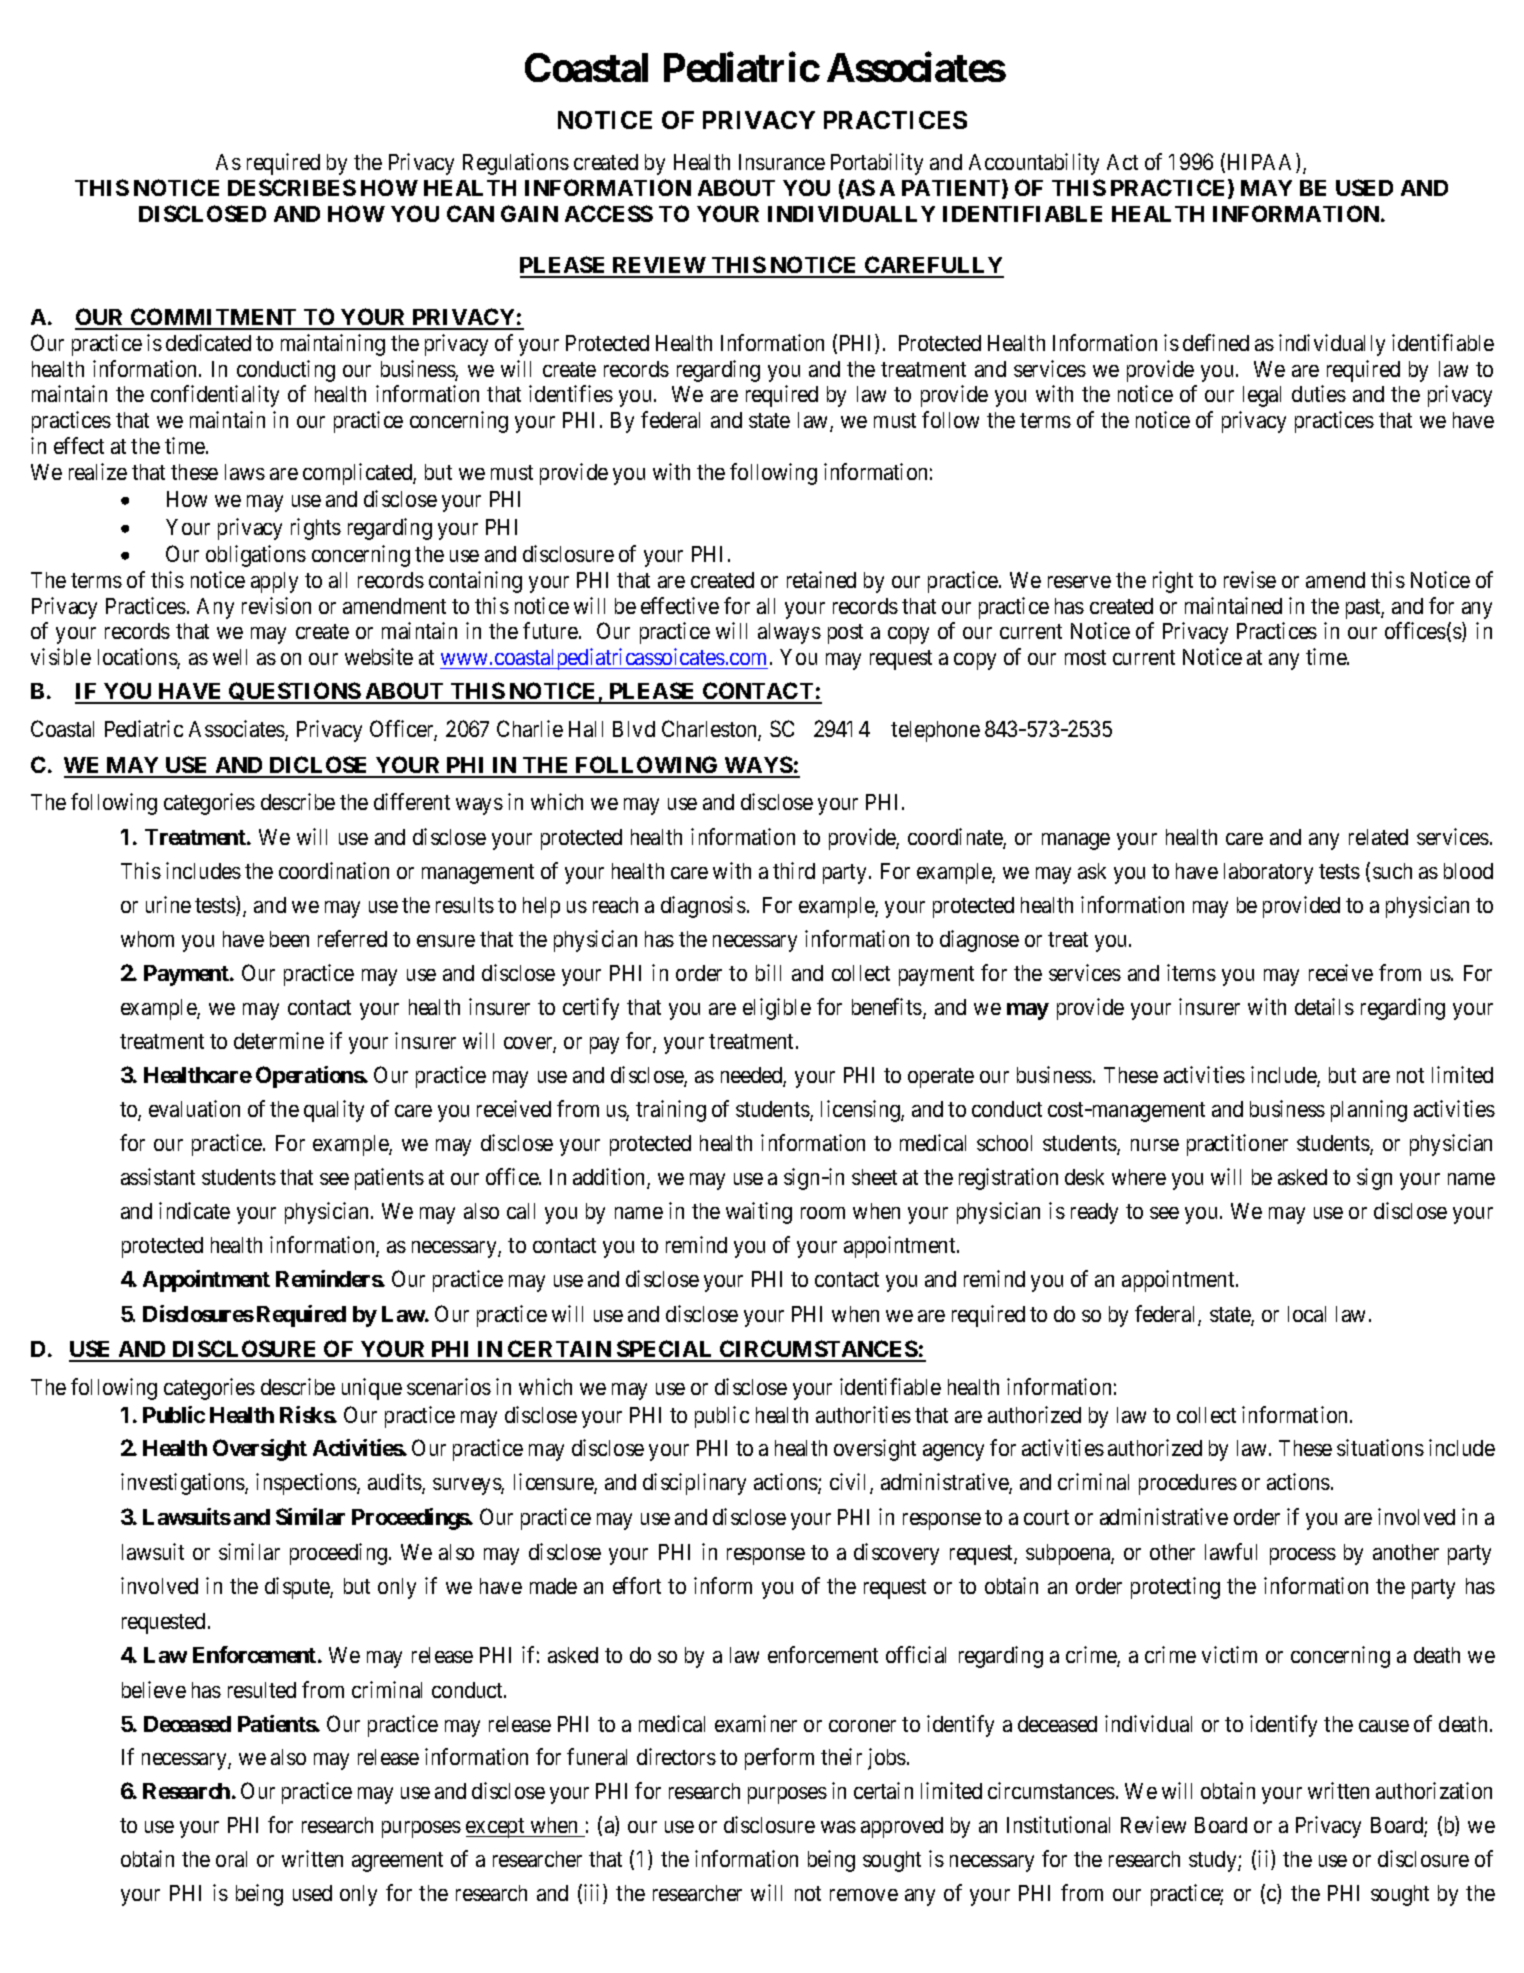 This screenshot has height=1973, width=1524. I want to click on eligible, so click(777, 1009).
